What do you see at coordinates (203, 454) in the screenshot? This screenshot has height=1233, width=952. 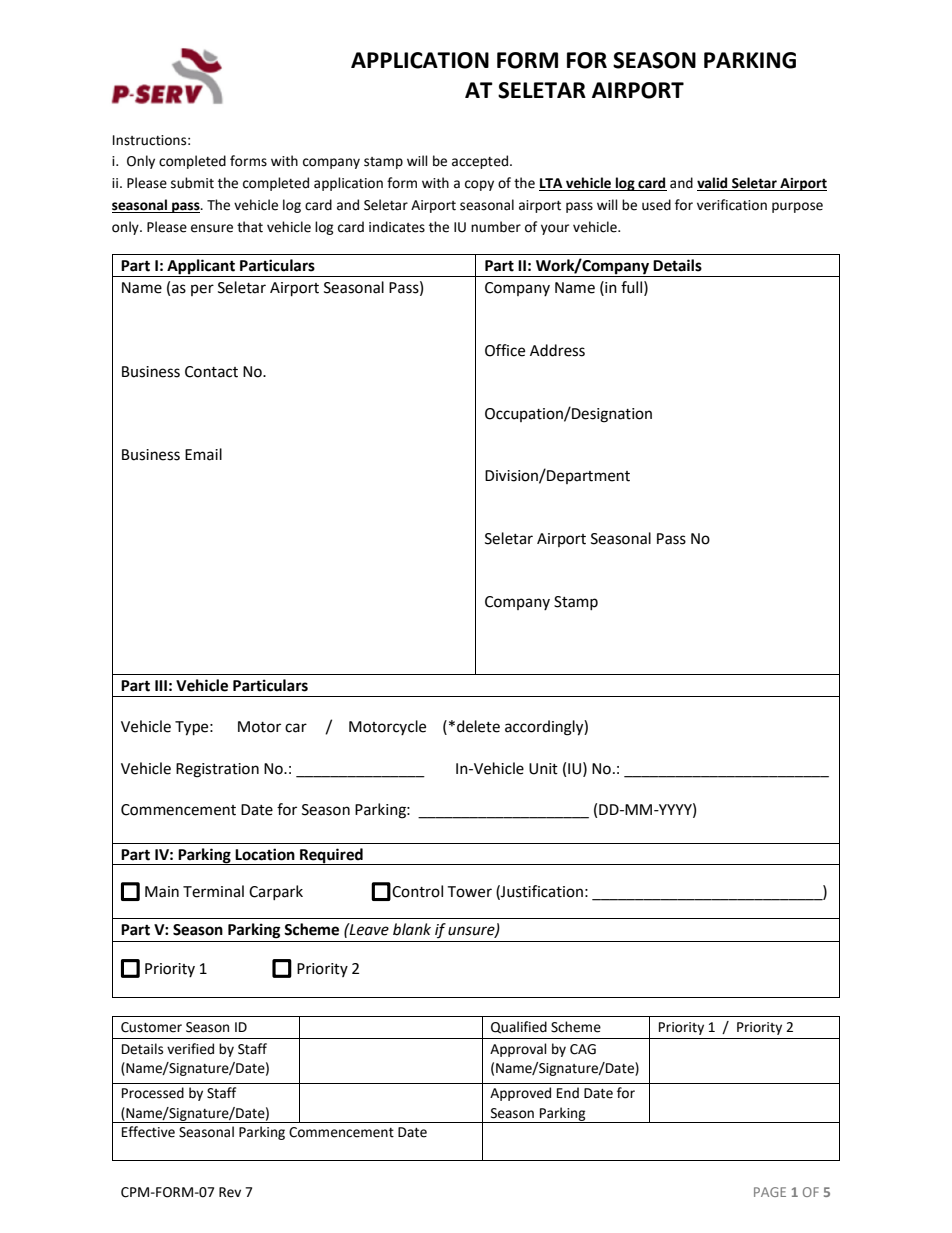 I see `Email` at bounding box center [203, 454].
